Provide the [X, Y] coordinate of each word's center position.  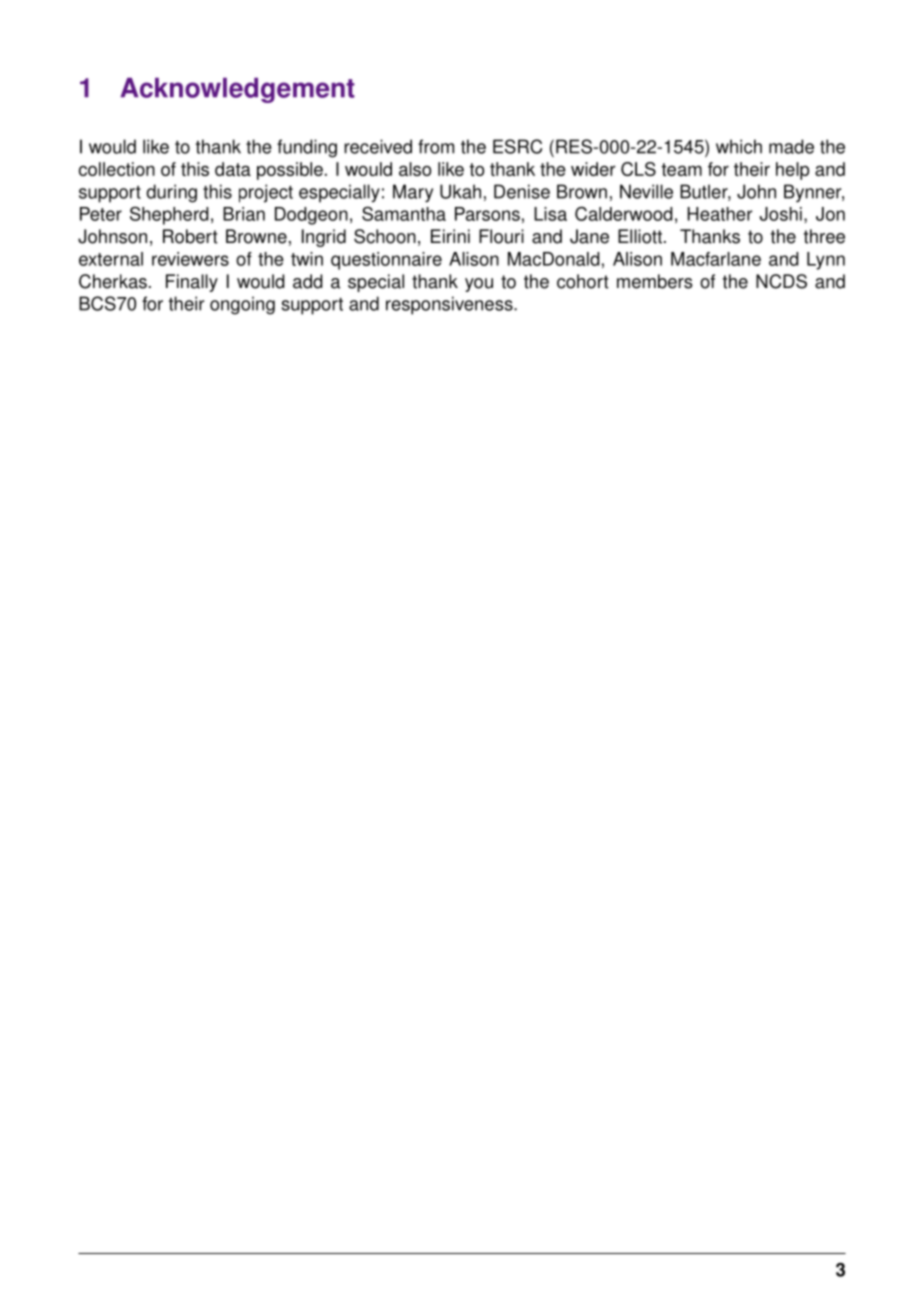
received [378, 146]
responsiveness [450, 305]
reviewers [190, 259]
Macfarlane [716, 259]
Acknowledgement [237, 90]
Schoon [385, 236]
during [171, 193]
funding [307, 148]
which [739, 146]
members [655, 281]
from [436, 146]
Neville [646, 191]
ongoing [242, 305]
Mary [413, 193]
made [791, 146]
